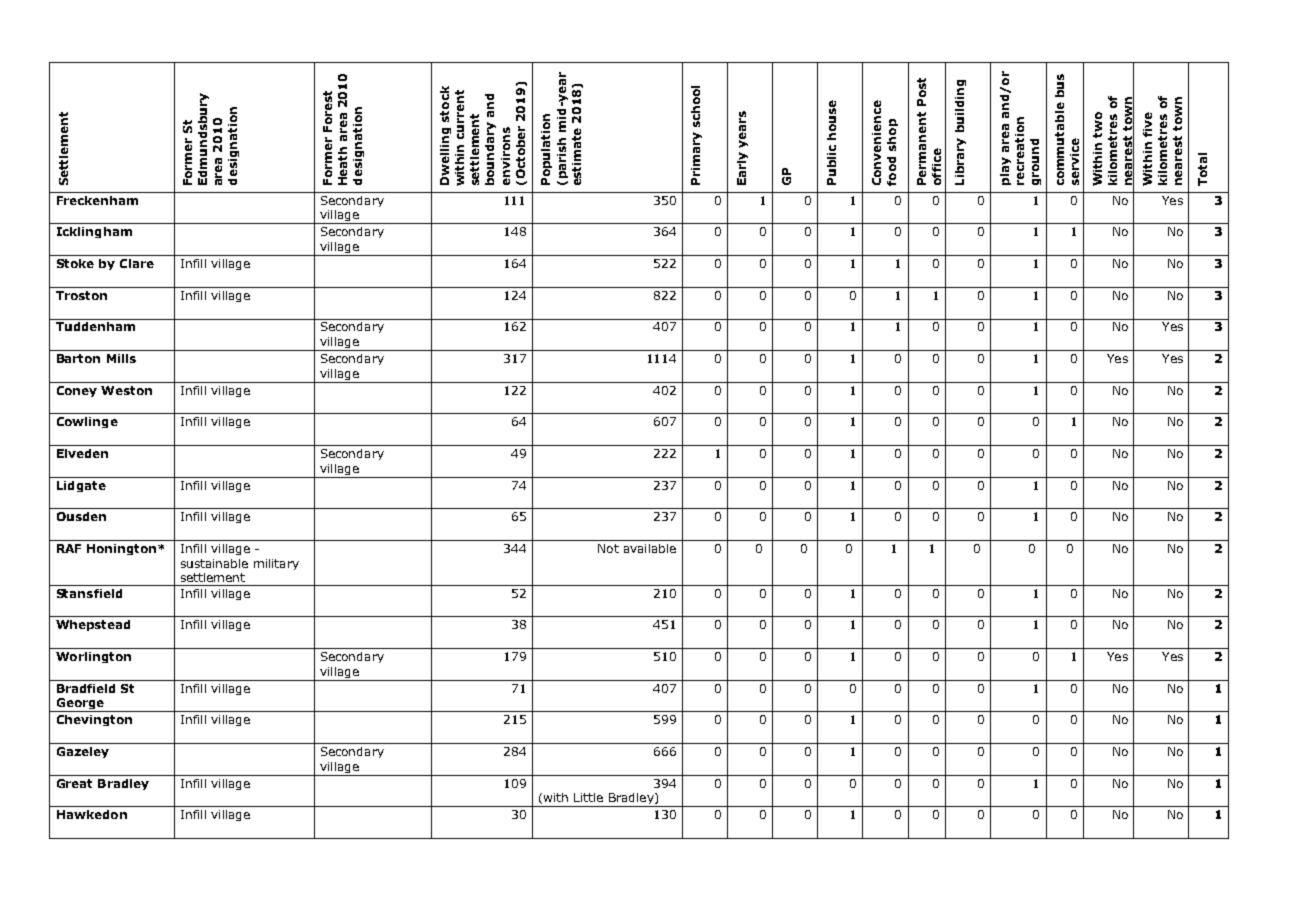 This document has height=924, width=1308. Describe the element at coordinates (75, 263) in the document. I see `Stoke` at that location.
